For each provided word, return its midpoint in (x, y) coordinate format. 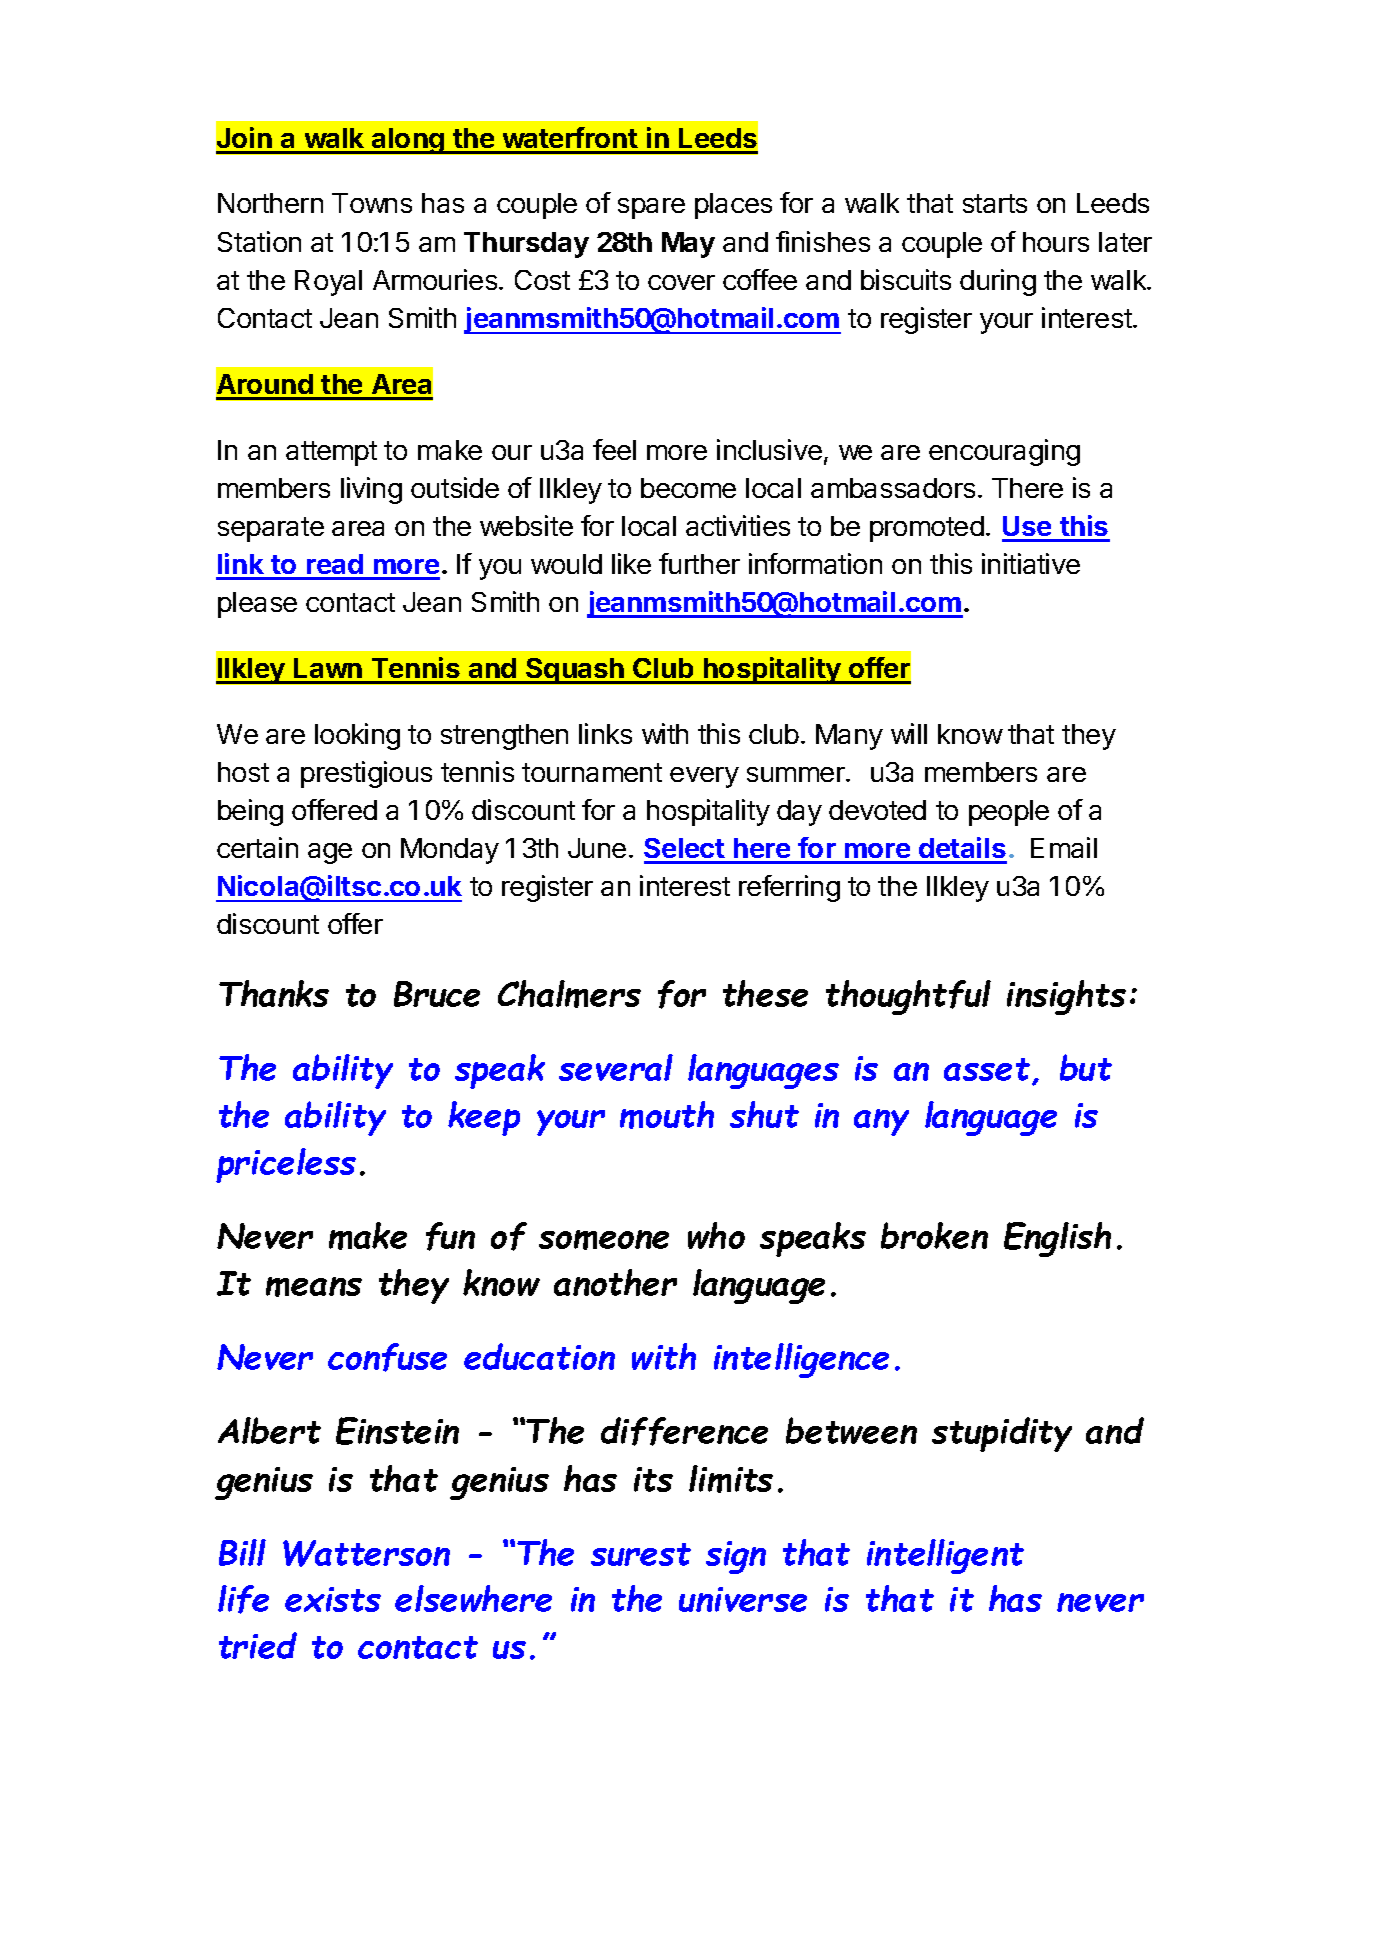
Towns (372, 203)
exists (333, 1599)
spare (651, 208)
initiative (1031, 563)
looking (357, 736)
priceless (286, 1165)
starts (995, 203)
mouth (667, 1115)
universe (743, 1599)
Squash (575, 671)
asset (988, 1071)
